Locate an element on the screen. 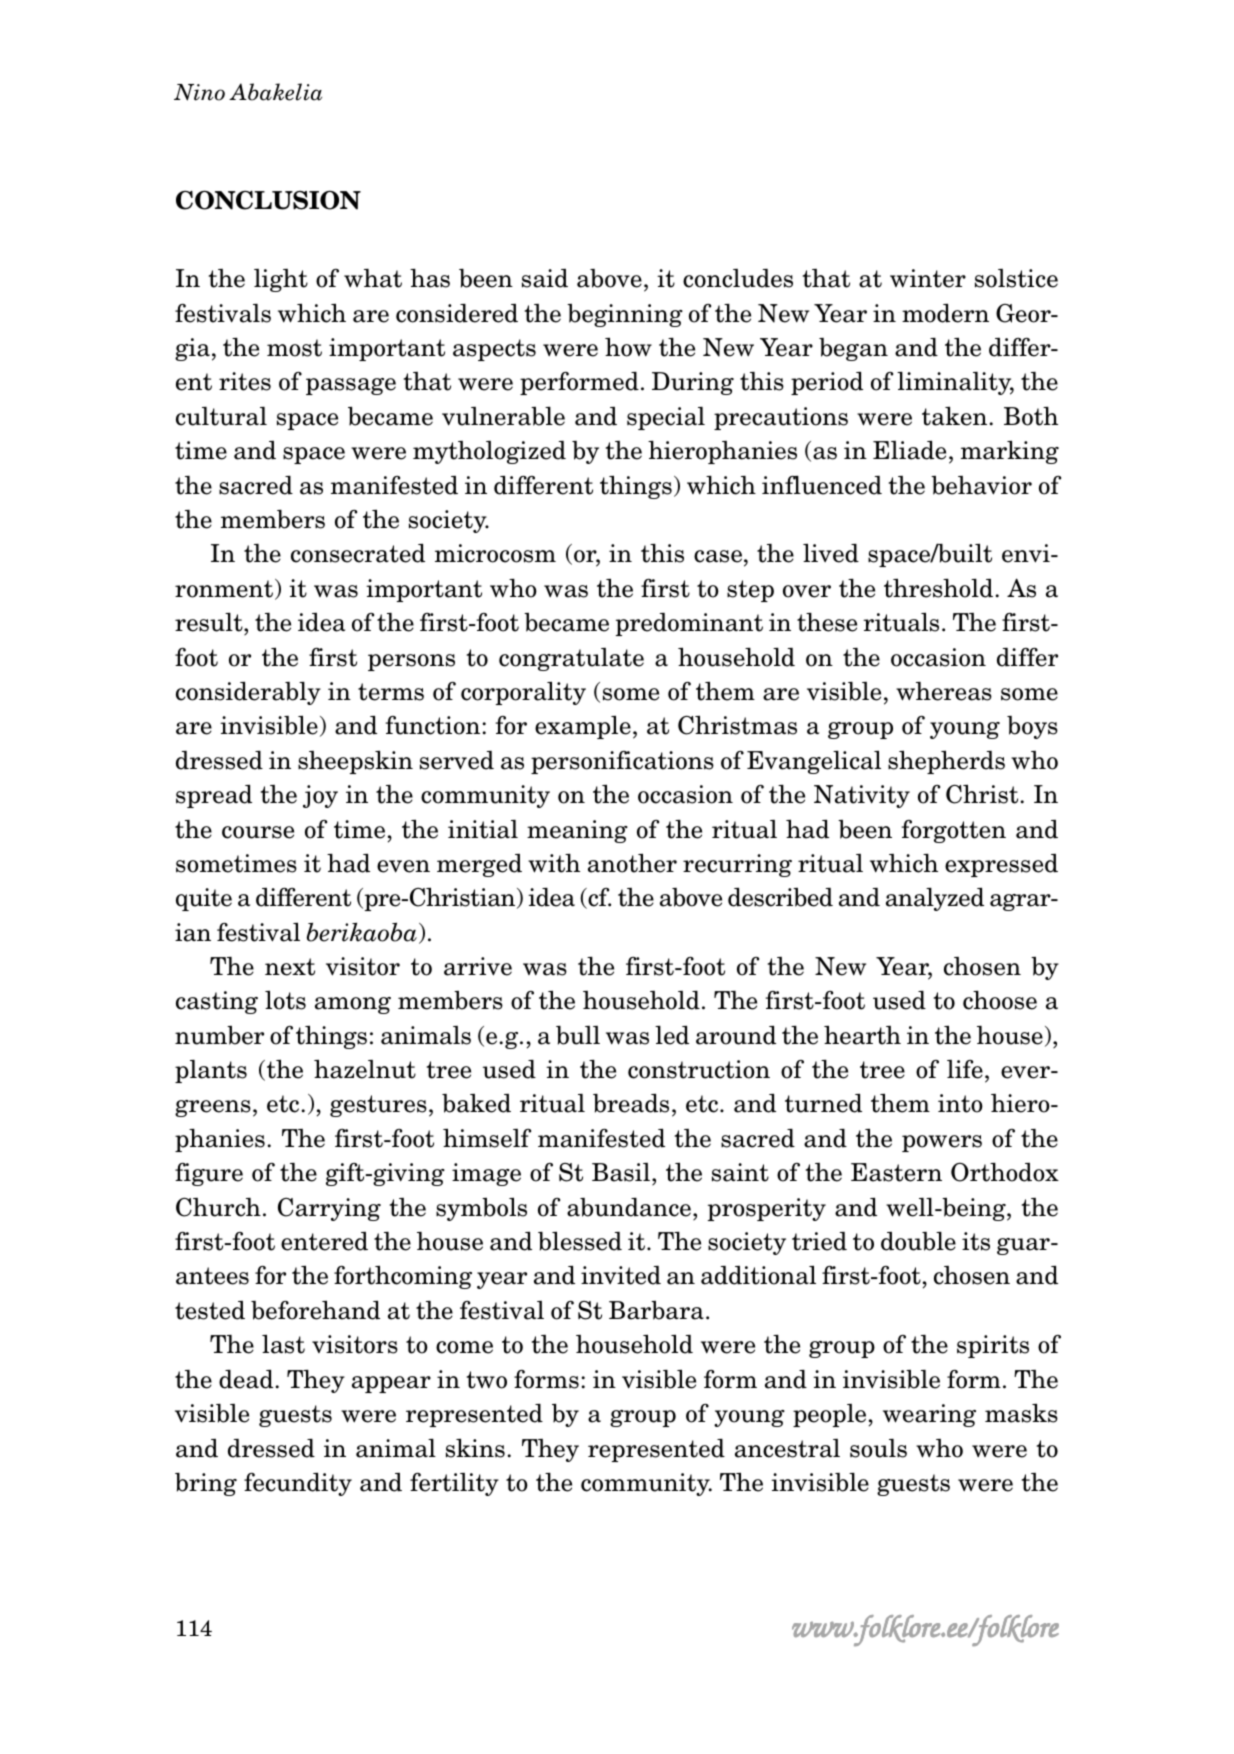  said is located at coordinates (545, 278).
